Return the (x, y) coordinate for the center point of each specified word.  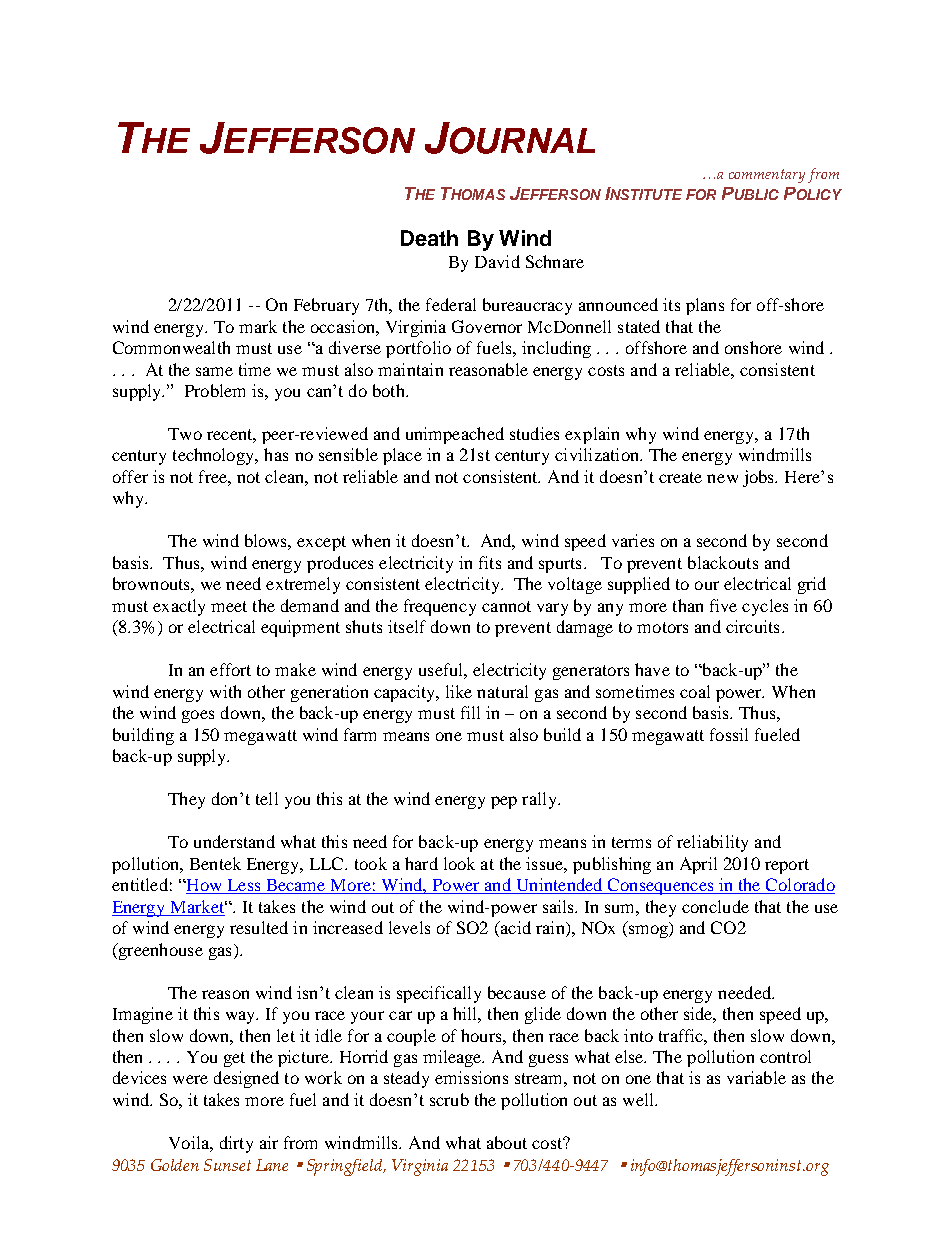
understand (234, 841)
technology (215, 456)
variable (756, 1077)
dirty (236, 1144)
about (507, 1142)
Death (429, 238)
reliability (712, 843)
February (326, 306)
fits (490, 562)
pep (504, 802)
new (722, 478)
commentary (767, 176)
